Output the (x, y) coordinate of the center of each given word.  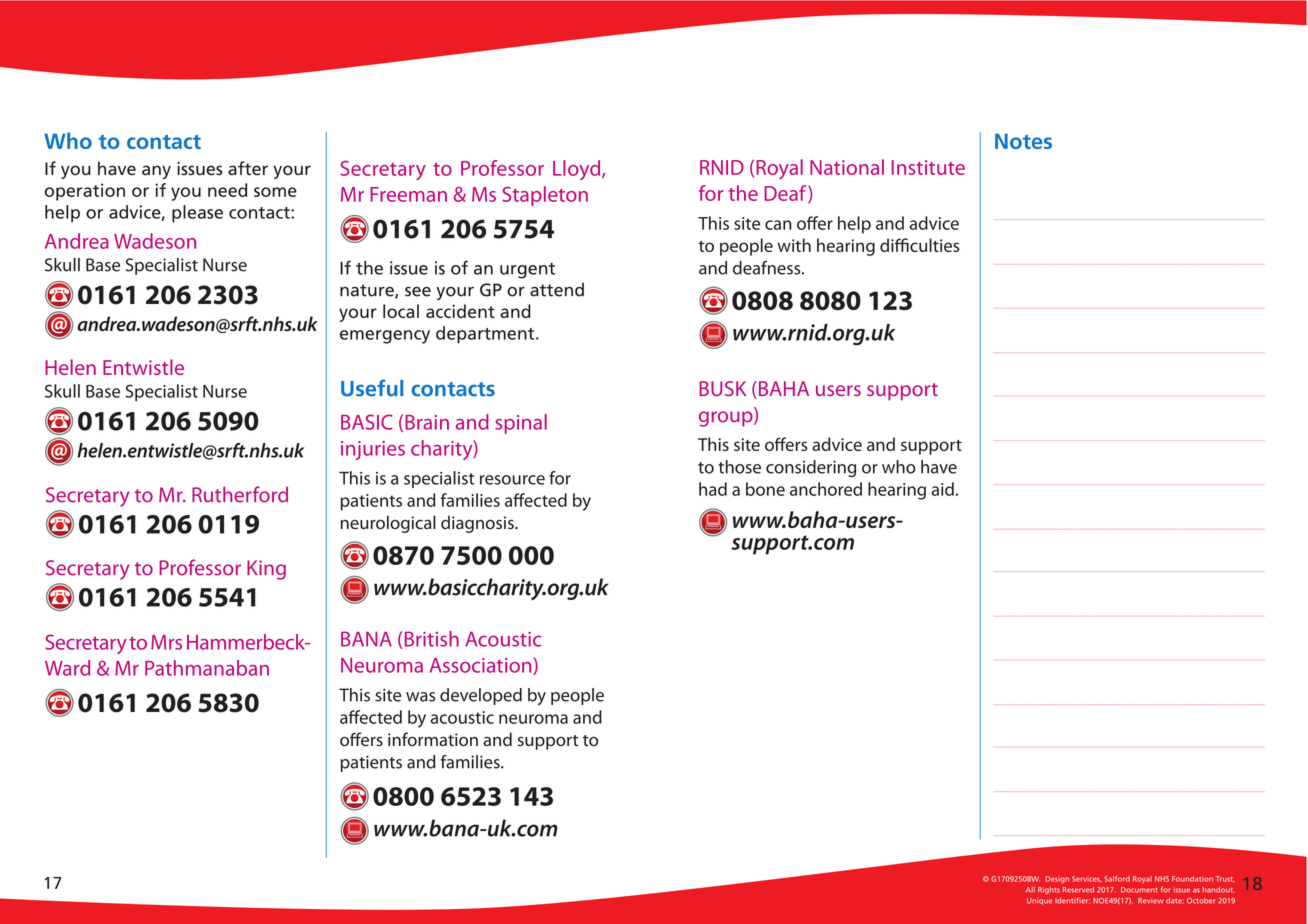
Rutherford (240, 494)
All (1030, 890)
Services (1087, 879)
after (248, 168)
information (433, 739)
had (713, 489)
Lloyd (578, 170)
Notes (1023, 141)
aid (943, 489)
